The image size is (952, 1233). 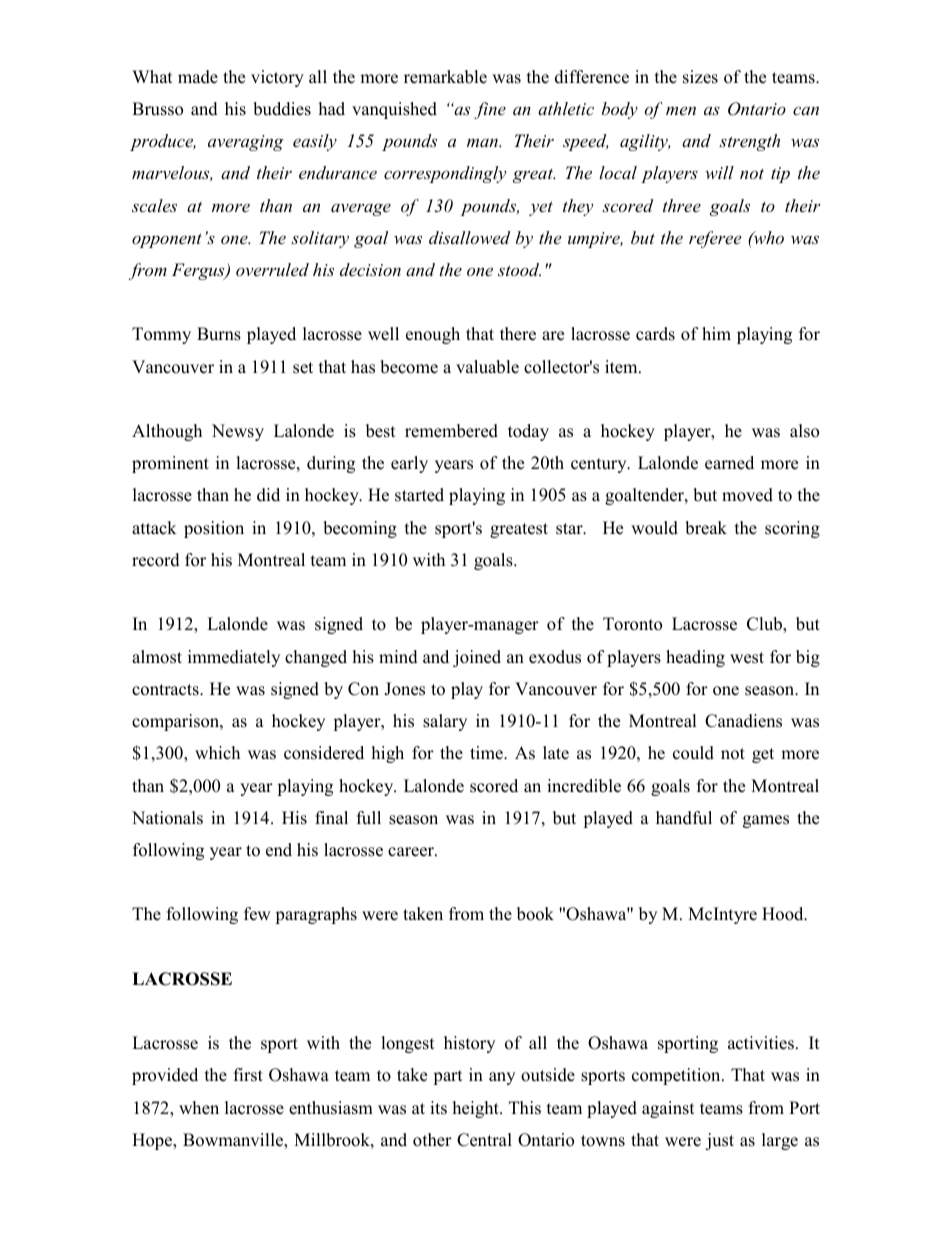 What do you see at coordinates (246, 143) in the screenshot?
I see `averaging` at bounding box center [246, 143].
